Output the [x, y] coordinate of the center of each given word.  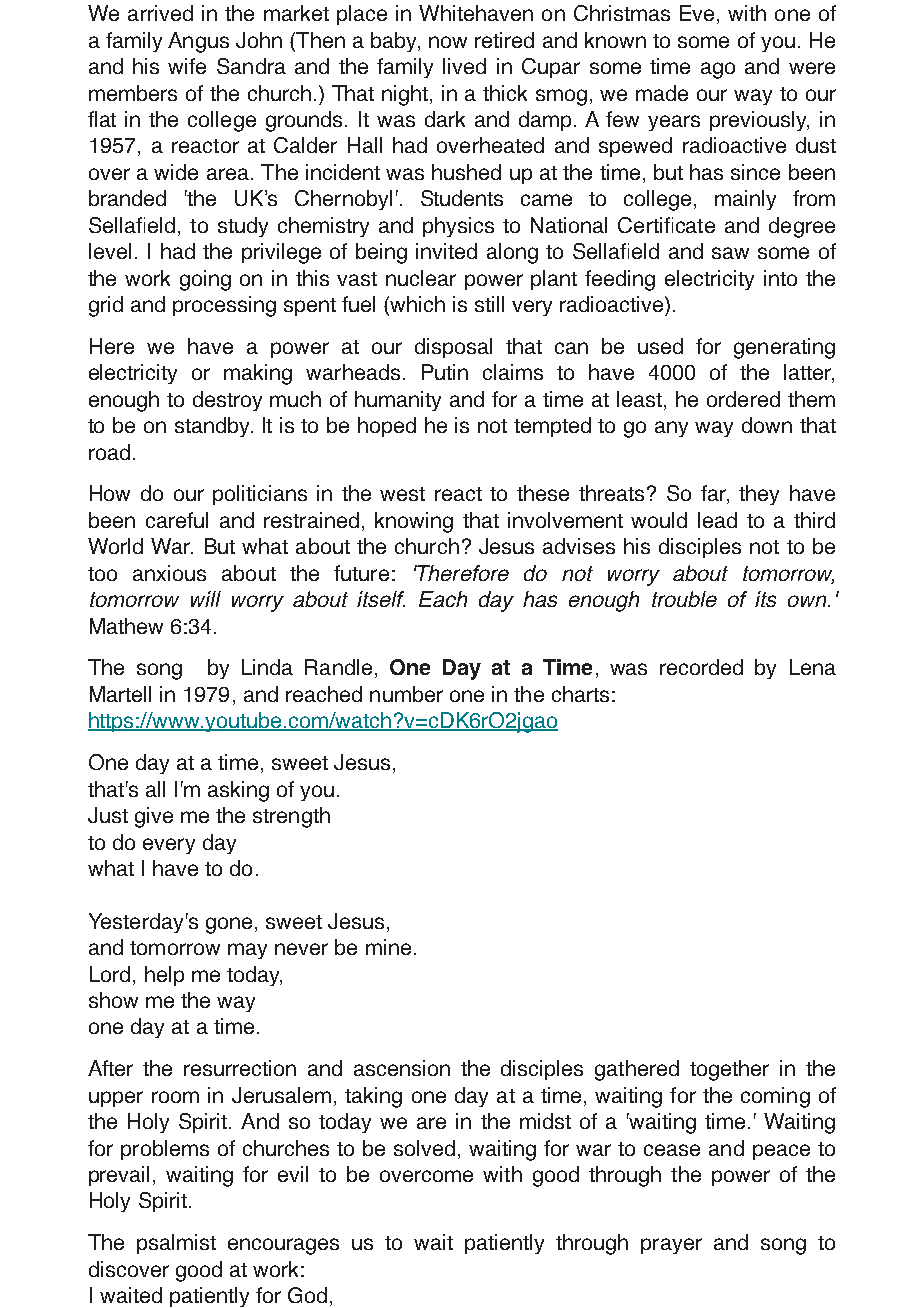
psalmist [176, 1244]
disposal [453, 348]
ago [718, 70]
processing [224, 306]
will [206, 599]
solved [424, 1148]
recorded [701, 667]
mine [388, 947]
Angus [198, 42]
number [406, 694]
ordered [743, 399]
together [729, 1070]
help [164, 976]
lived [464, 66]
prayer [671, 1246]
